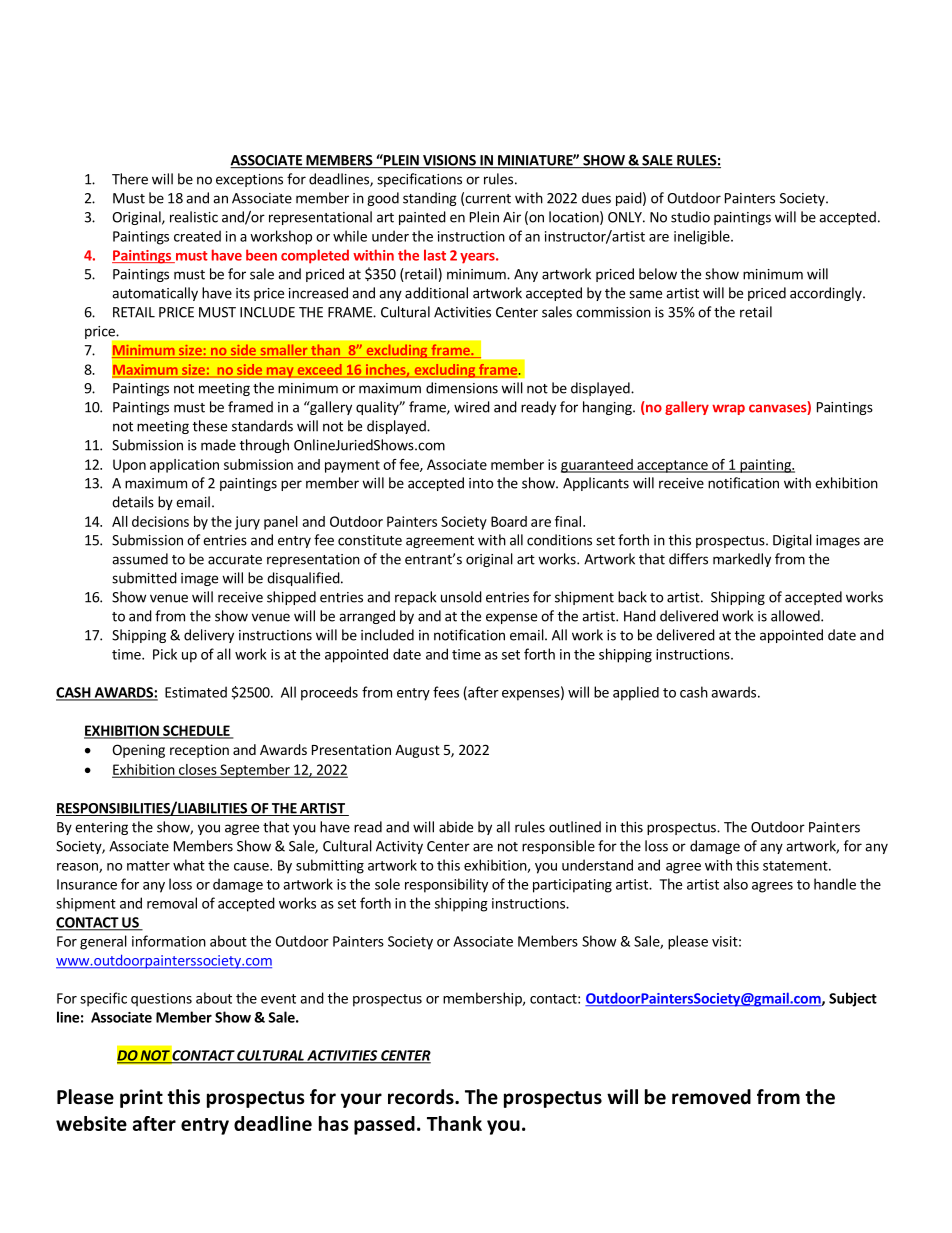  Describe the element at coordinates (165, 654) in the screenshot. I see `Pick` at that location.
